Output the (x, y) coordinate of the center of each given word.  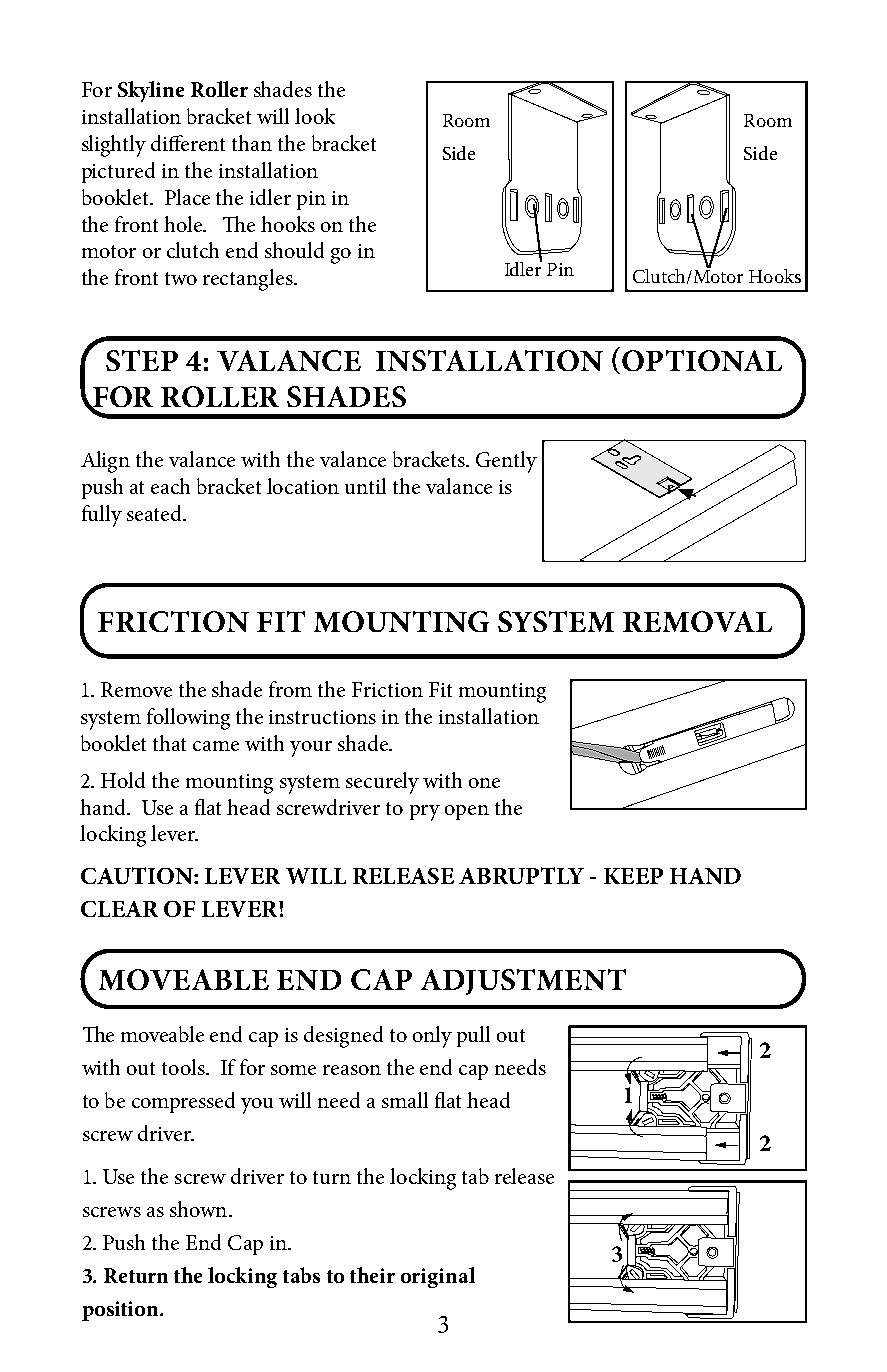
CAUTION (138, 875)
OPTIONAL (702, 360)
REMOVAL (697, 621)
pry (425, 813)
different (188, 143)
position (121, 1311)
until (365, 486)
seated (155, 513)
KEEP (633, 876)
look (315, 116)
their (372, 1275)
